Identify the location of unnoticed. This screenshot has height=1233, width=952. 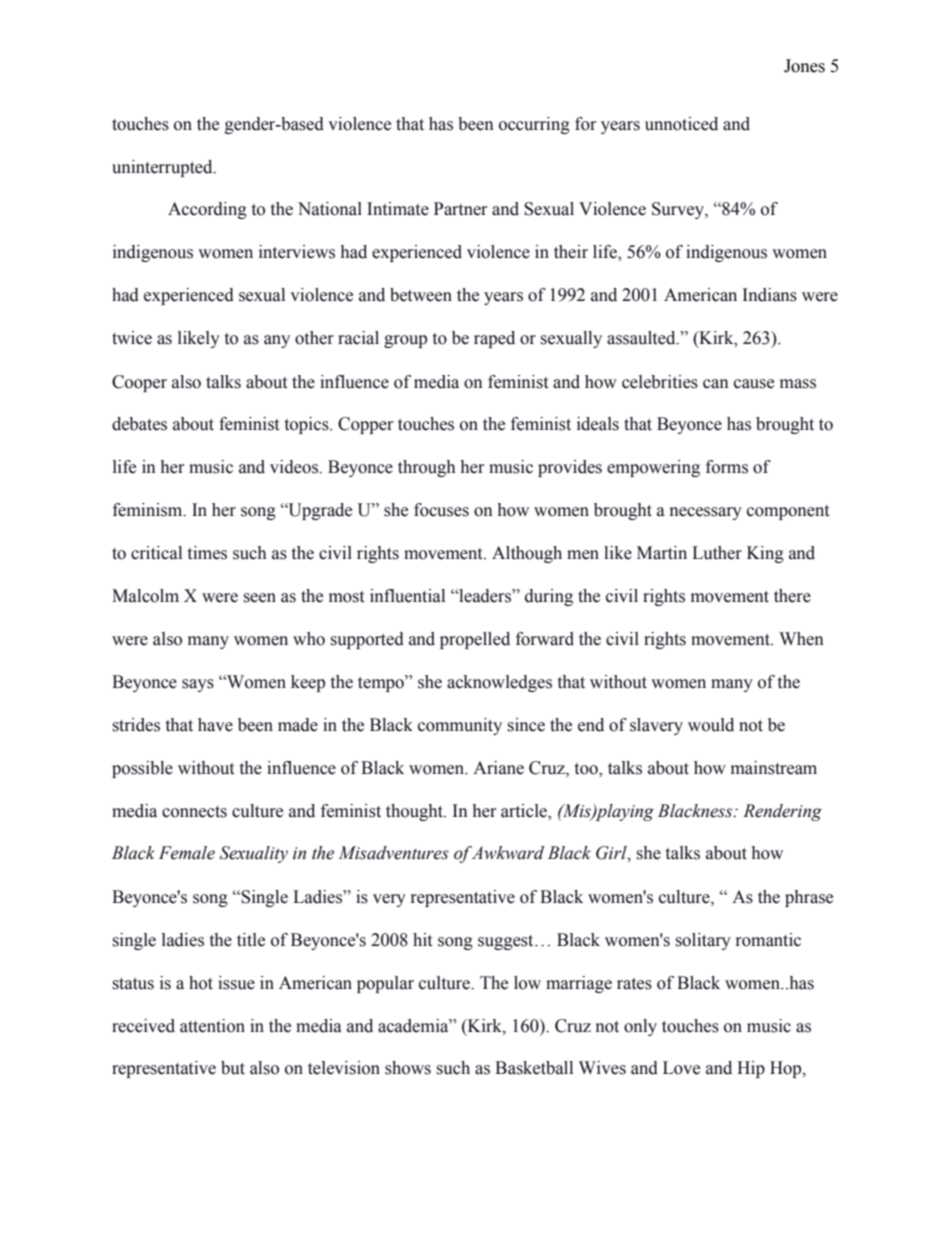
(681, 124).
